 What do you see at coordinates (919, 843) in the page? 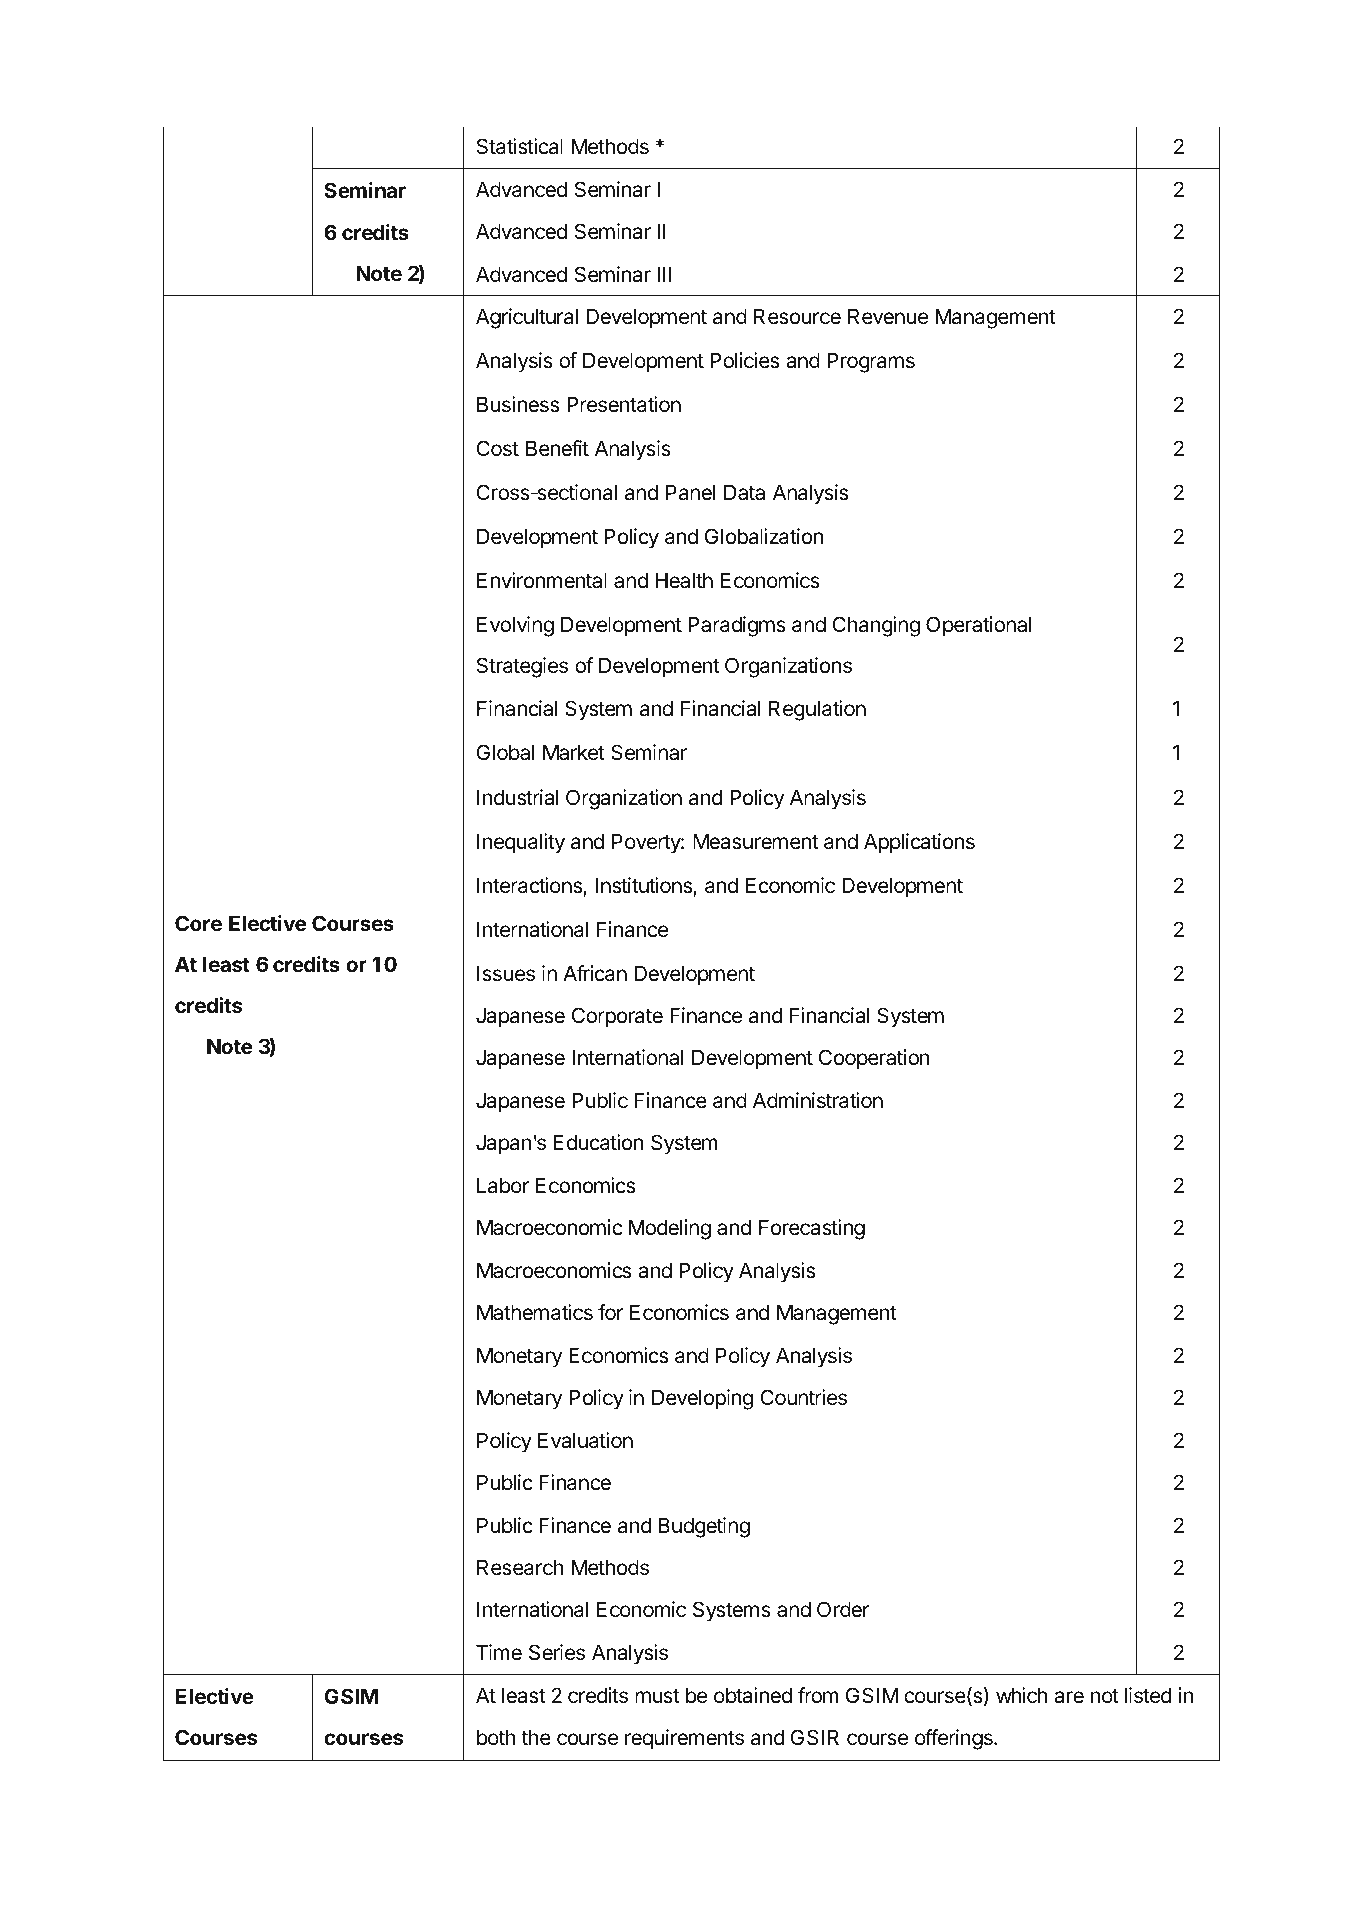
I see `Applications` at bounding box center [919, 843].
